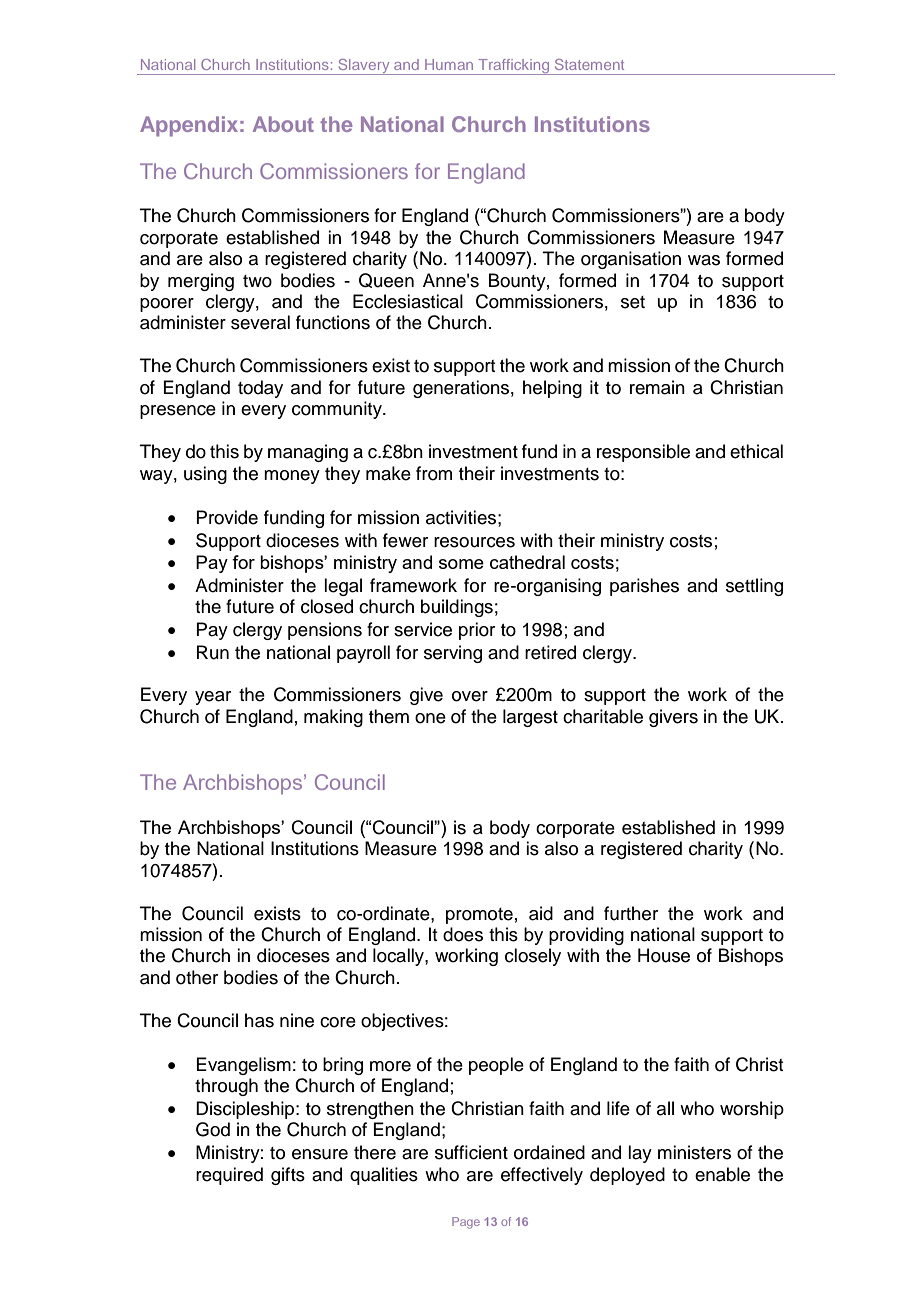 The height and width of the screenshot is (1308, 924). I want to click on parishes, so click(644, 587).
